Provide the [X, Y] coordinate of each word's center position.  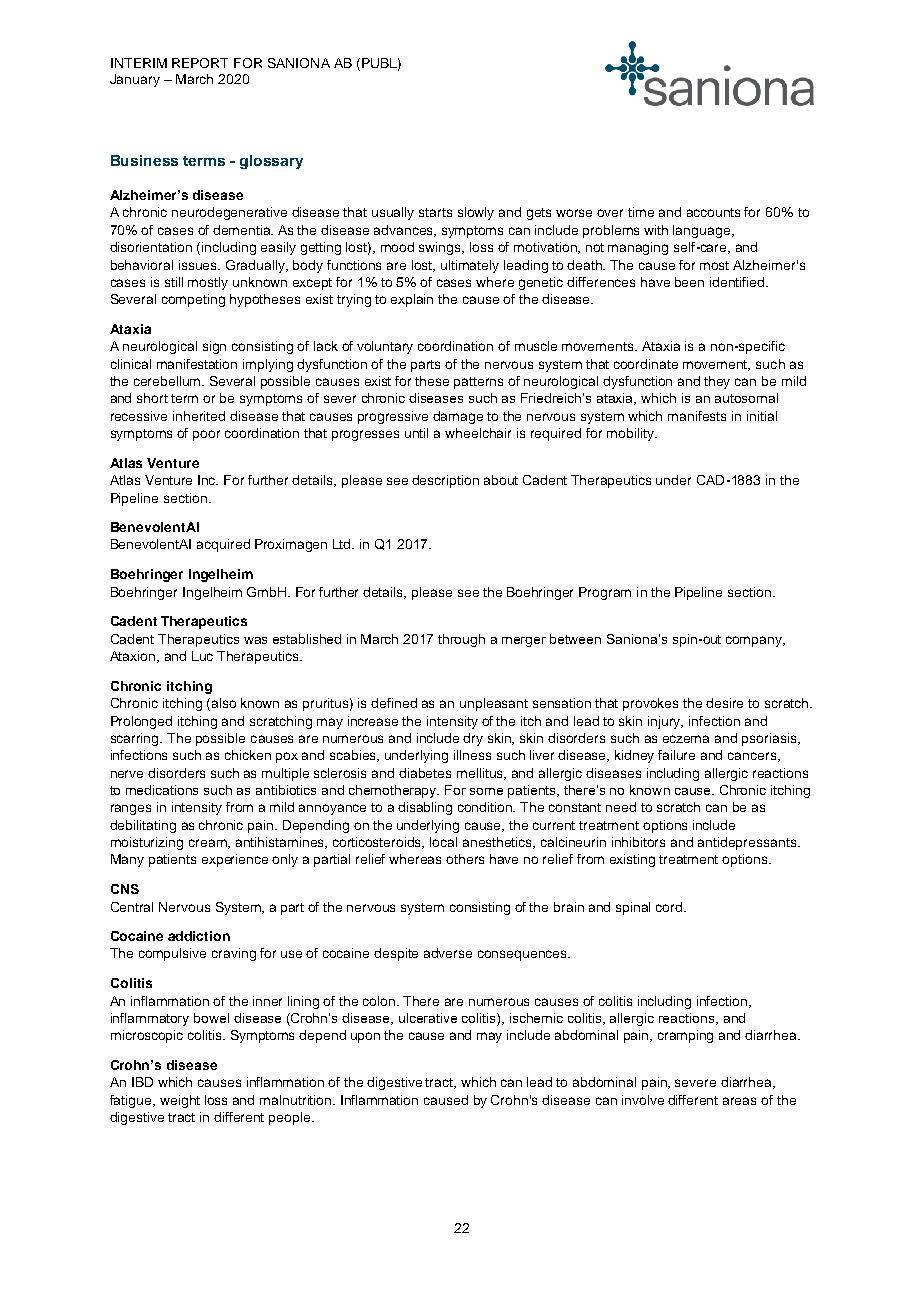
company [755, 641]
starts [435, 212]
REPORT [200, 63]
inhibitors [638, 842]
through [461, 640]
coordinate [646, 364]
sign [214, 347]
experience [235, 860]
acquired [223, 545]
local [443, 842]
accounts [713, 212]
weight [180, 1101]
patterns [478, 383]
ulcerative [428, 1018]
